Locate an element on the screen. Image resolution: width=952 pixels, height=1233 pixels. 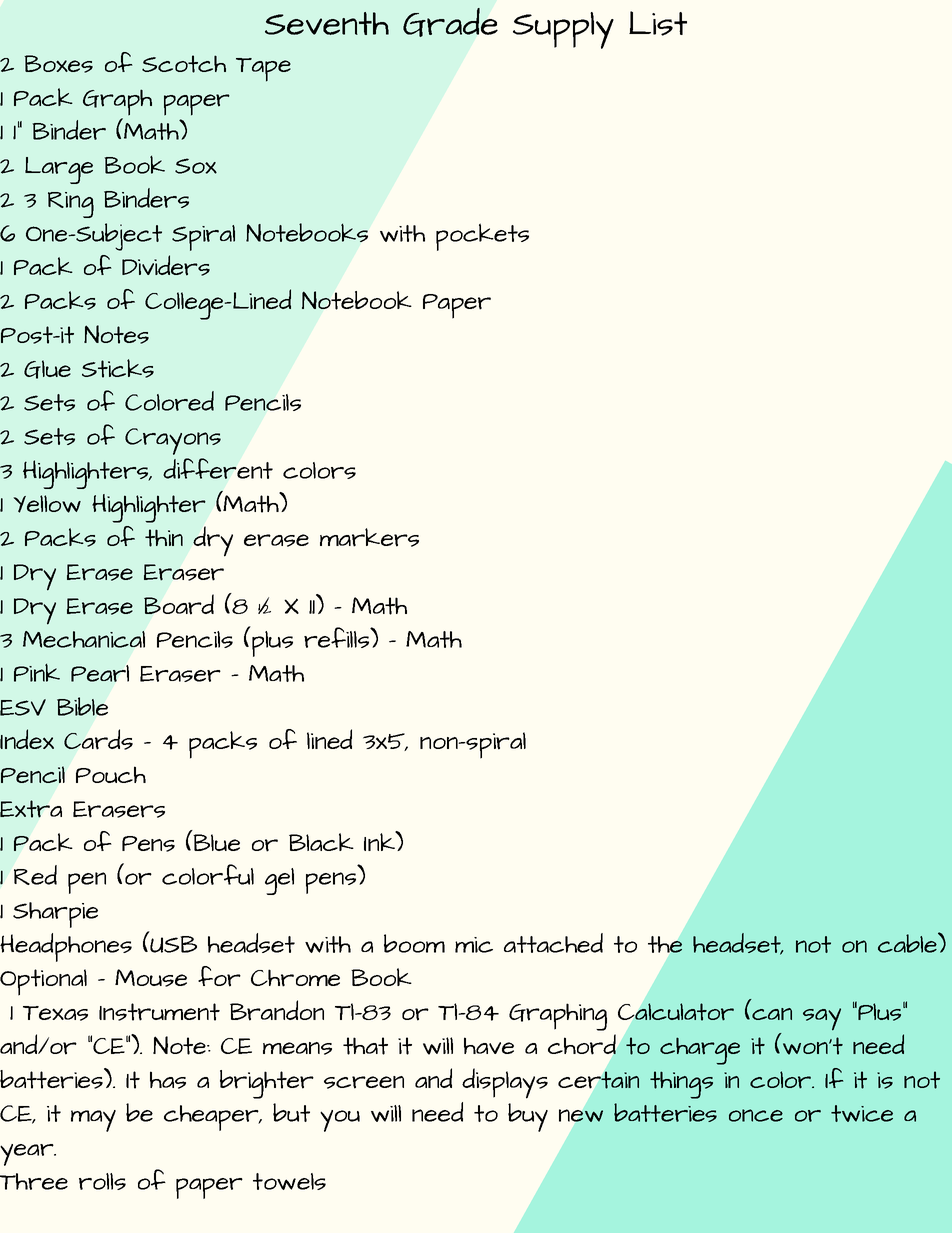
cable is located at coordinates (908, 942).
